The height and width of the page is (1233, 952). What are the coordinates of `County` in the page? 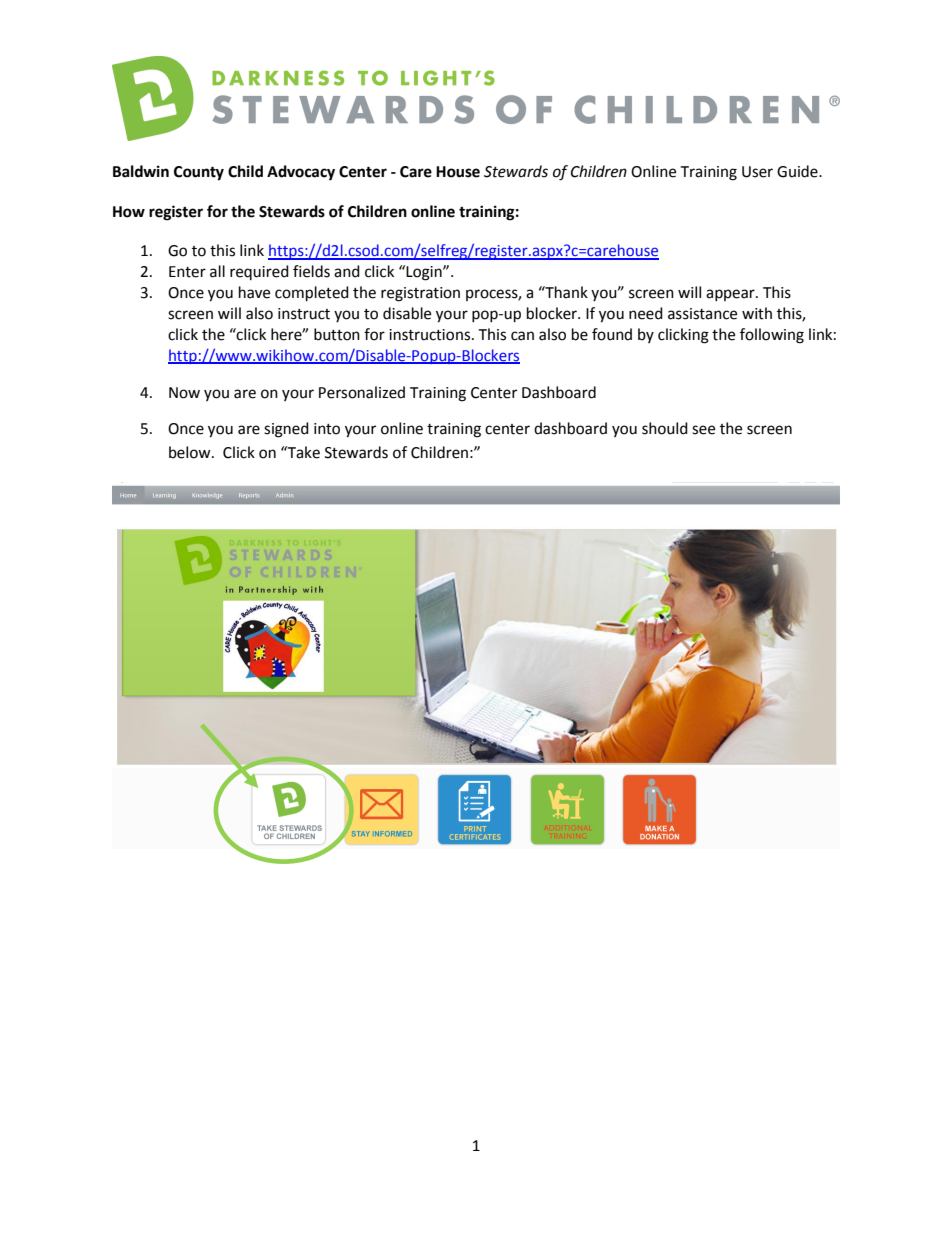 It's located at (199, 173).
